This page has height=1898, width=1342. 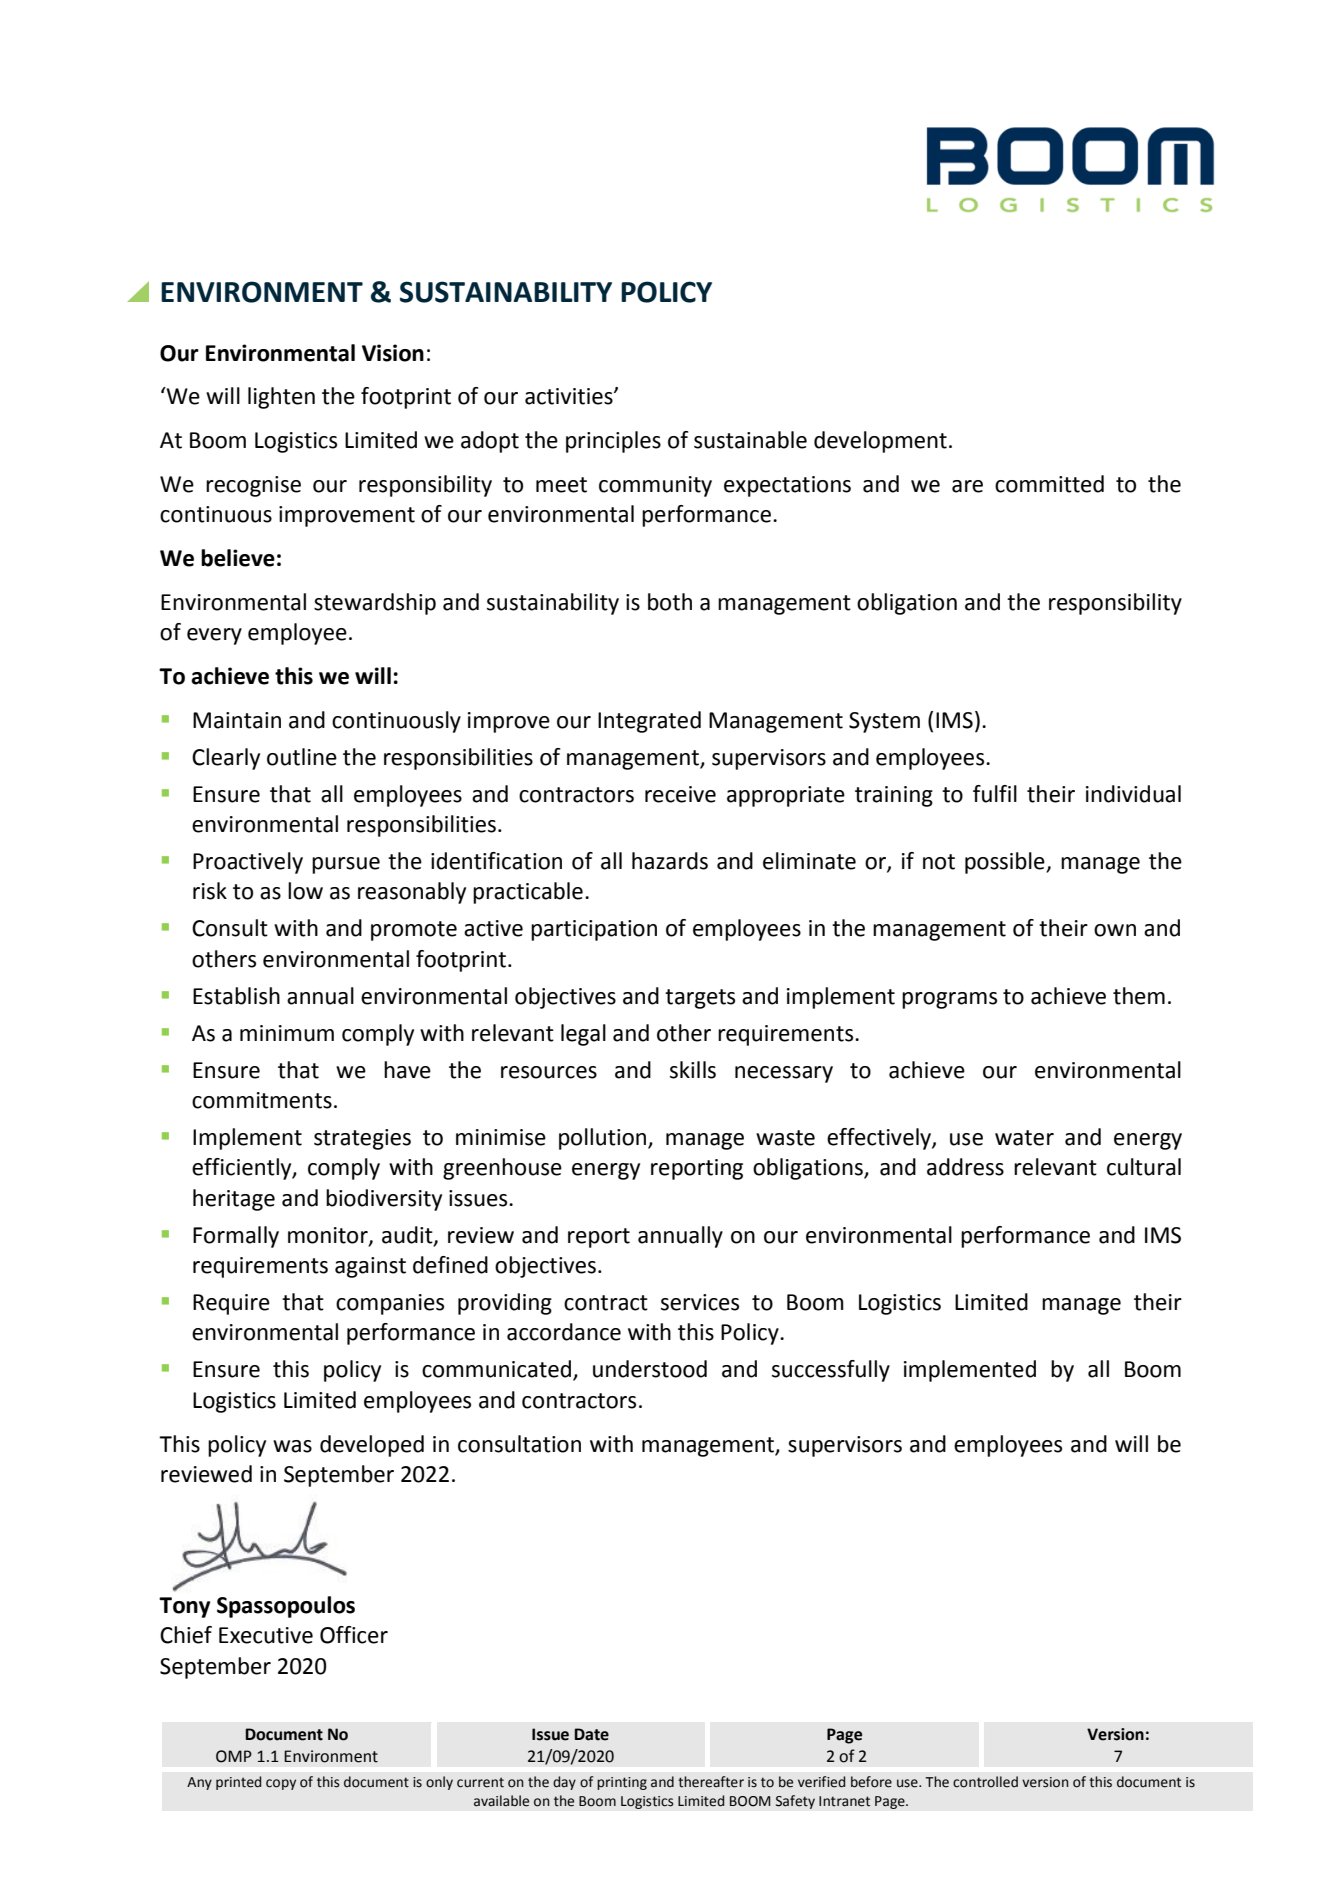 What do you see at coordinates (1006, 863) in the page?
I see `possible` at bounding box center [1006, 863].
